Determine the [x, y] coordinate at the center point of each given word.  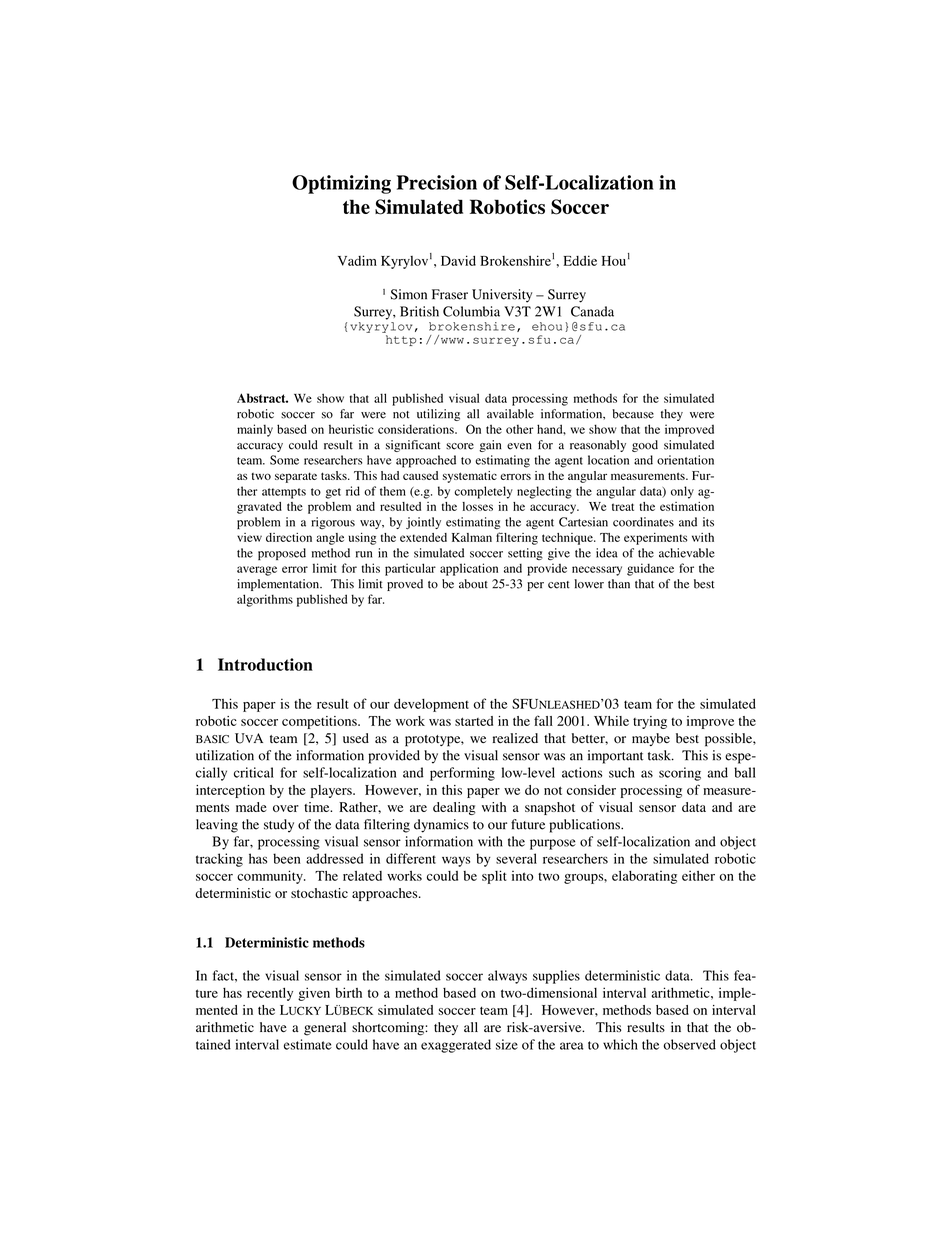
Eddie [580, 260]
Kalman [472, 537]
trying [650, 722]
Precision [436, 182]
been [286, 858]
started [474, 721]
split [494, 877]
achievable [687, 553]
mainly [255, 430]
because [633, 414]
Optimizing [341, 184]
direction [289, 537]
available [510, 414]
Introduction [265, 664]
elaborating [644, 877]
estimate [308, 1044]
